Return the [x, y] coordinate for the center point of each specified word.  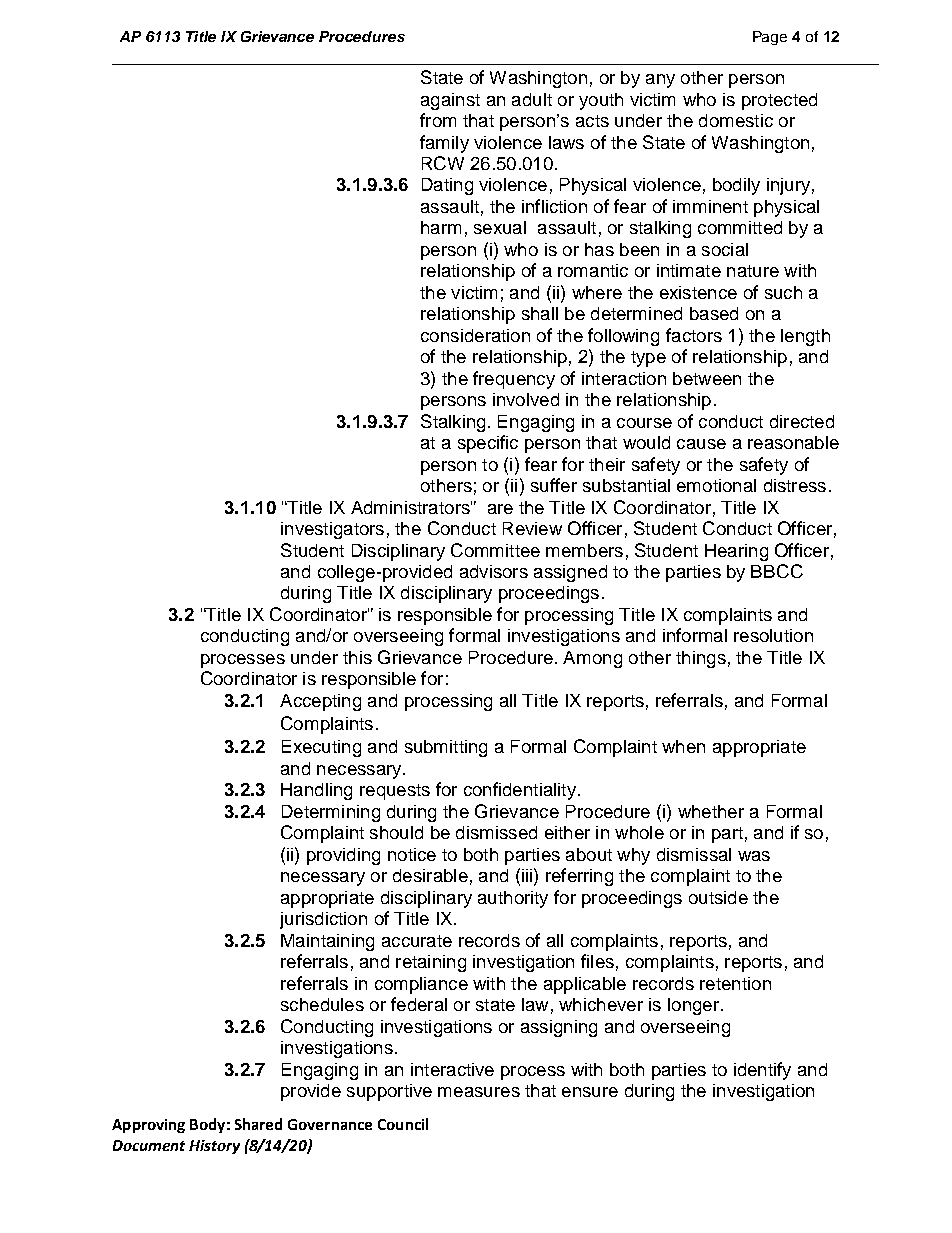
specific [488, 444]
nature [753, 271]
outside [718, 897]
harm [441, 227]
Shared [258, 1124]
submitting [446, 748]
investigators [332, 530]
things [701, 659]
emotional [716, 485]
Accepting [320, 702]
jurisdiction [323, 920]
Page [770, 38]
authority [513, 899]
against [450, 101]
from [438, 120]
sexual [500, 227]
